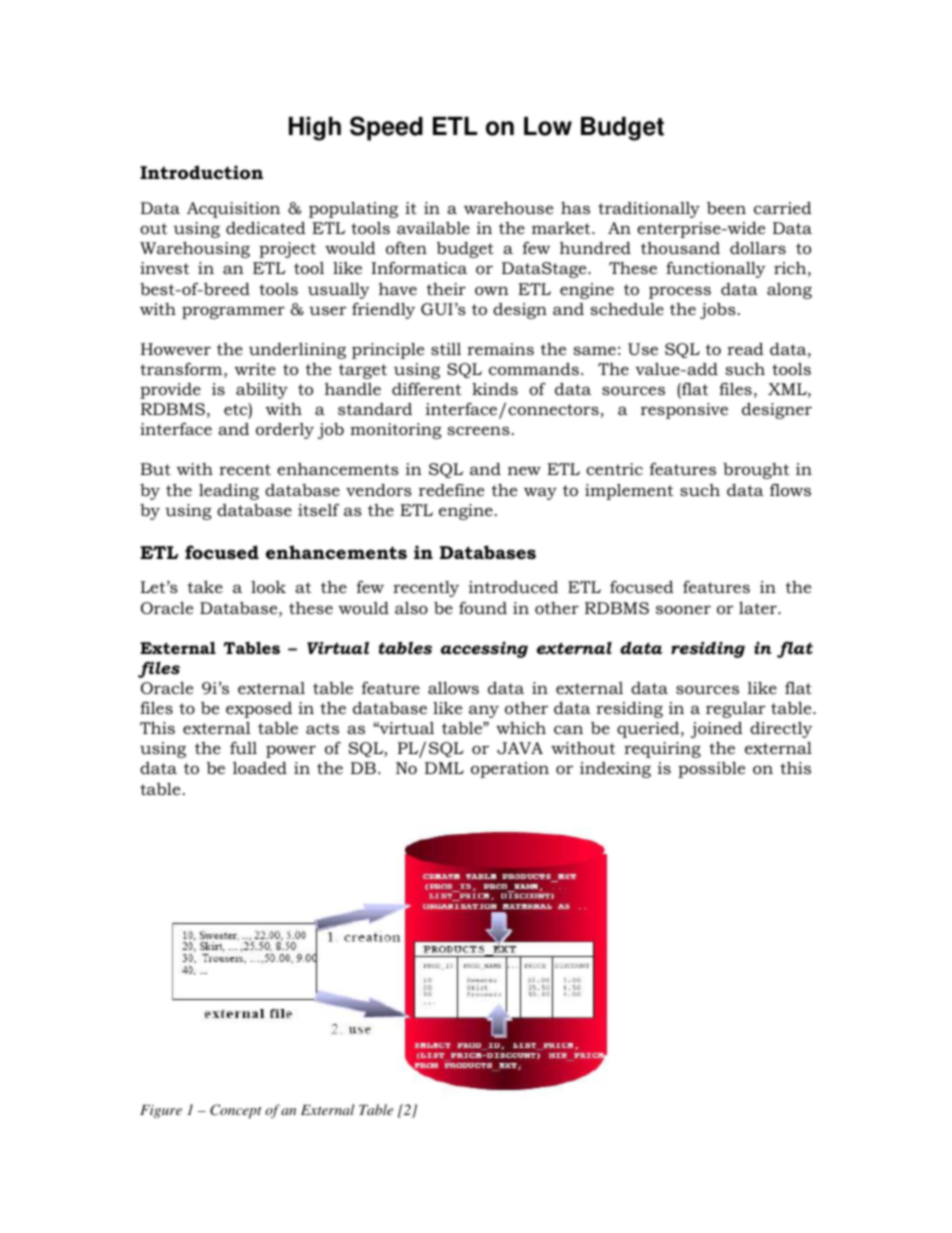  I want to click on Introduction, so click(201, 172).
